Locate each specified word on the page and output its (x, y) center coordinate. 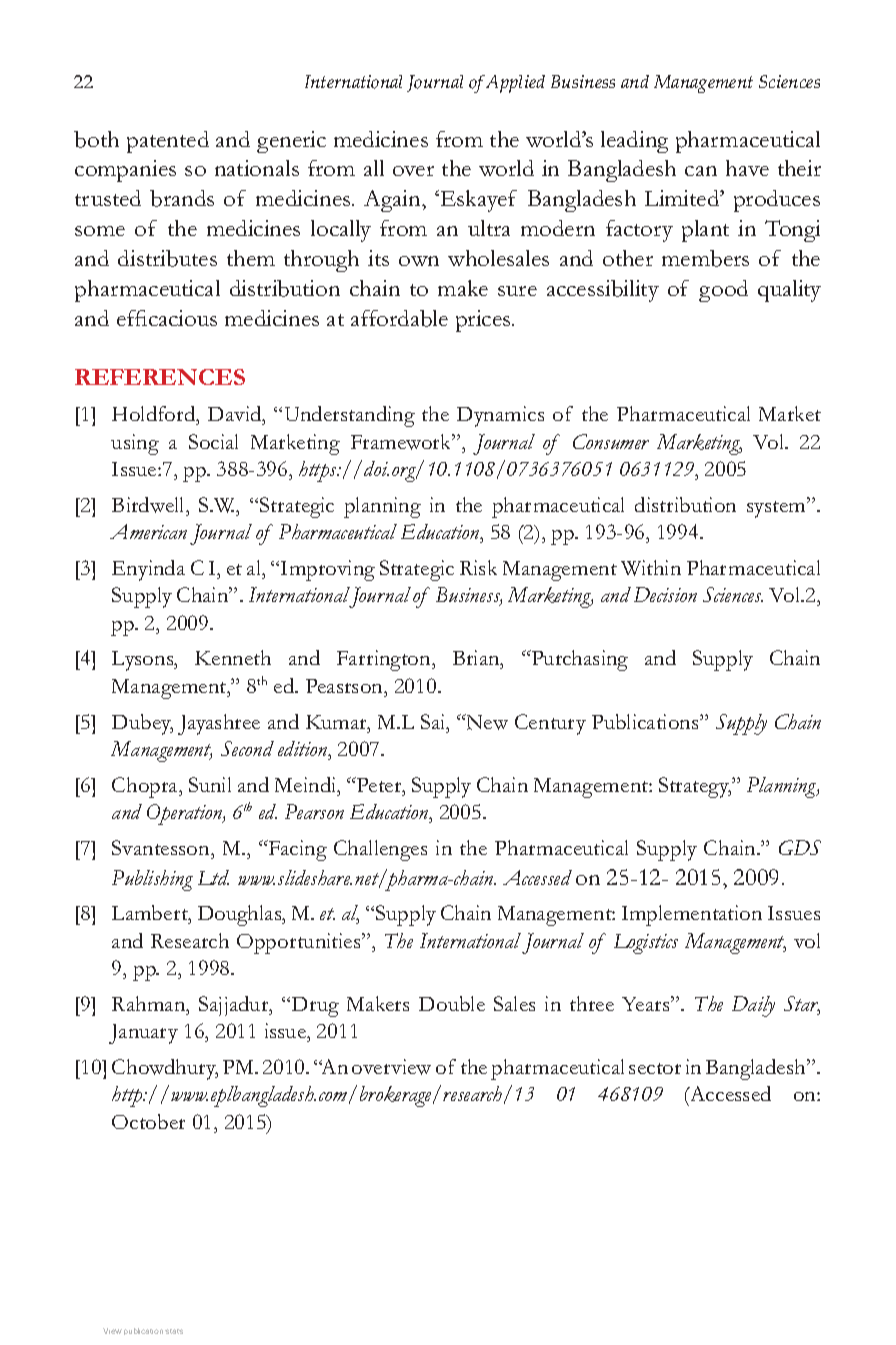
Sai (434, 721)
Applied (515, 84)
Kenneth (233, 657)
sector (655, 1068)
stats (174, 1331)
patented (168, 142)
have (747, 168)
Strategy (695, 787)
